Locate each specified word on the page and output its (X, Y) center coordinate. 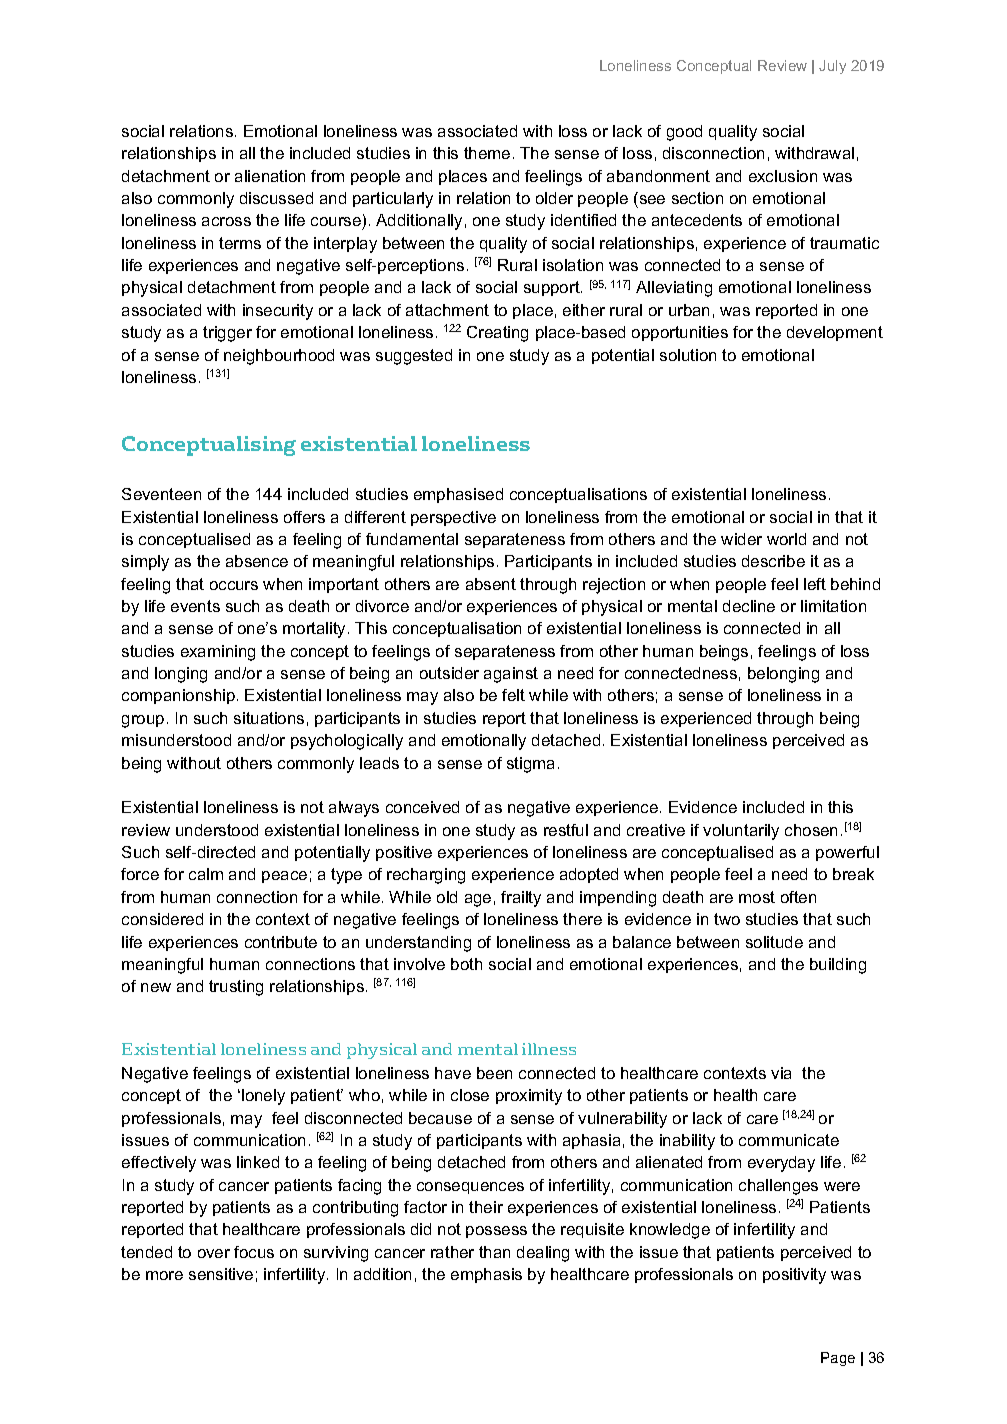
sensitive (221, 1274)
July (832, 67)
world (786, 539)
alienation (270, 176)
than (494, 1252)
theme (487, 153)
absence (257, 561)
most (757, 897)
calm (206, 874)
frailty (521, 899)
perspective (453, 518)
